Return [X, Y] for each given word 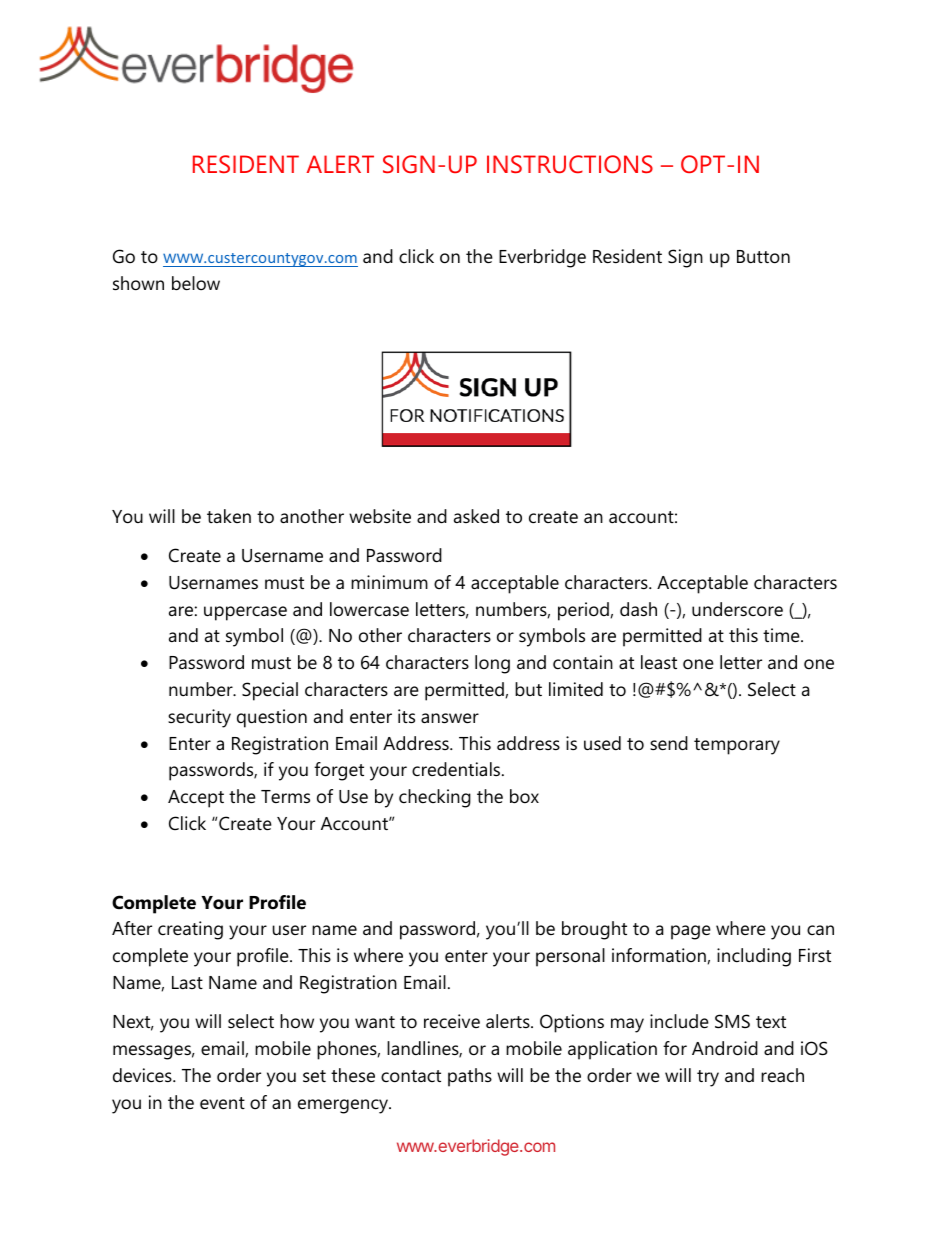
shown [138, 283]
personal [570, 957]
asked [476, 516]
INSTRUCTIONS [570, 164]
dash [638, 609]
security [199, 718]
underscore [737, 609]
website [380, 516]
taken [229, 516]
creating [190, 930]
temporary [737, 746]
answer [450, 718]
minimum [389, 582]
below [196, 283]
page [691, 932]
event [222, 1103]
